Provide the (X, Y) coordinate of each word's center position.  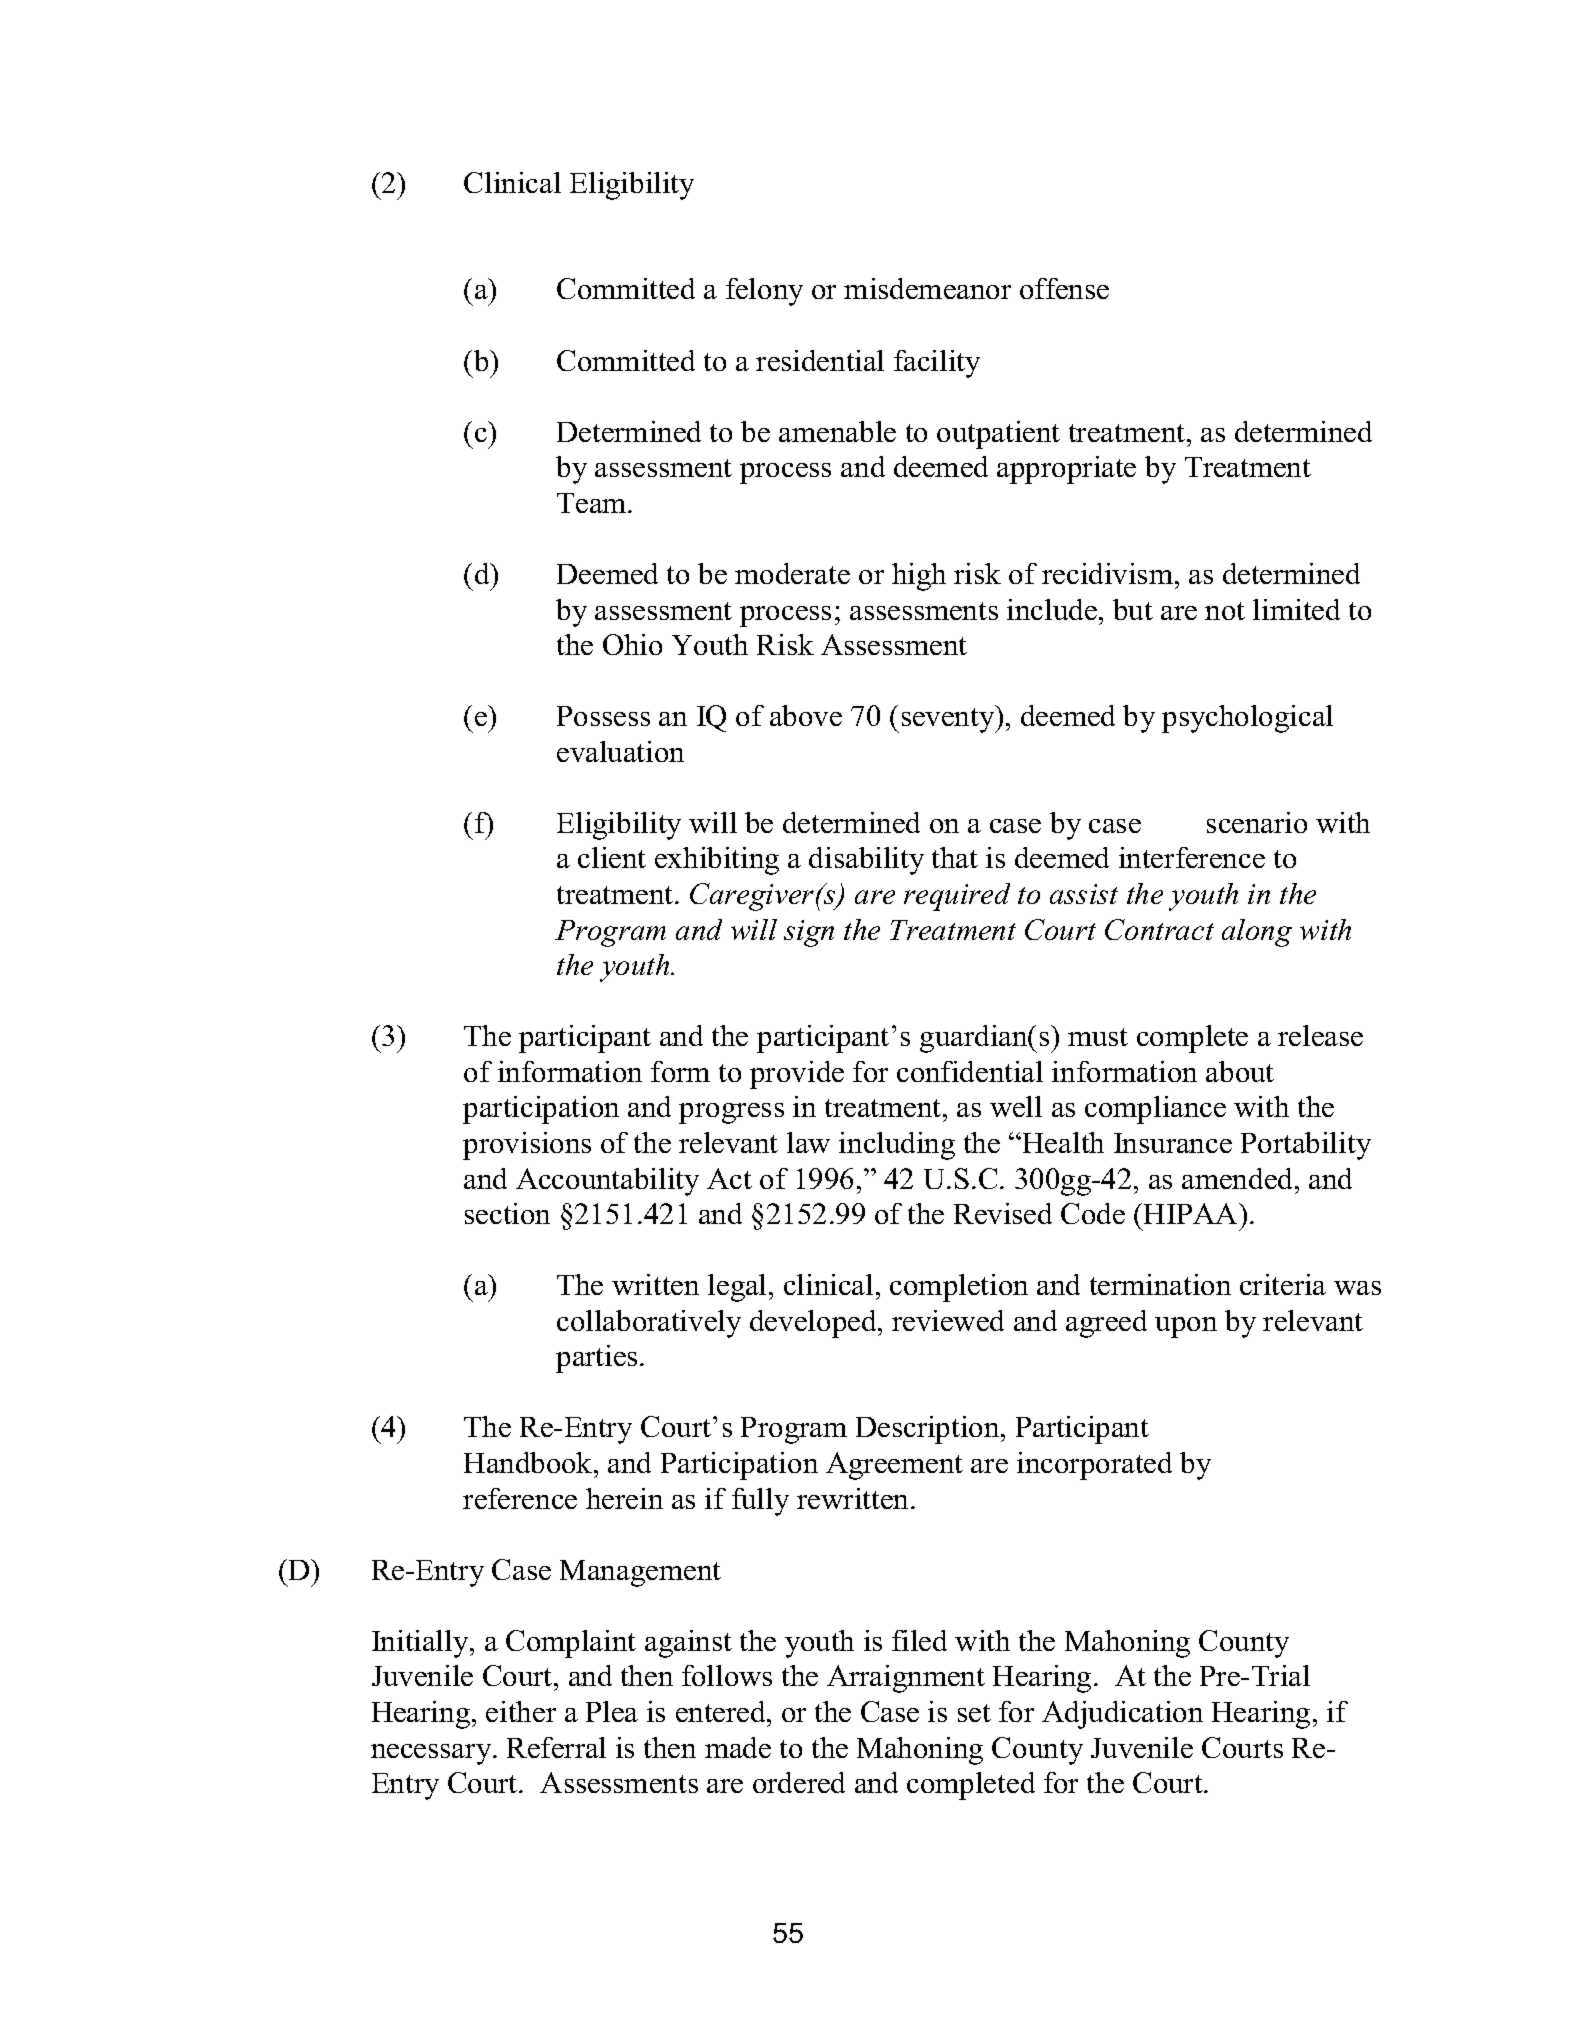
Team (593, 503)
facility (937, 364)
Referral (556, 1747)
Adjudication (1122, 1715)
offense (1064, 288)
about (1240, 1071)
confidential (970, 1071)
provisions (527, 1146)
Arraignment (906, 1679)
